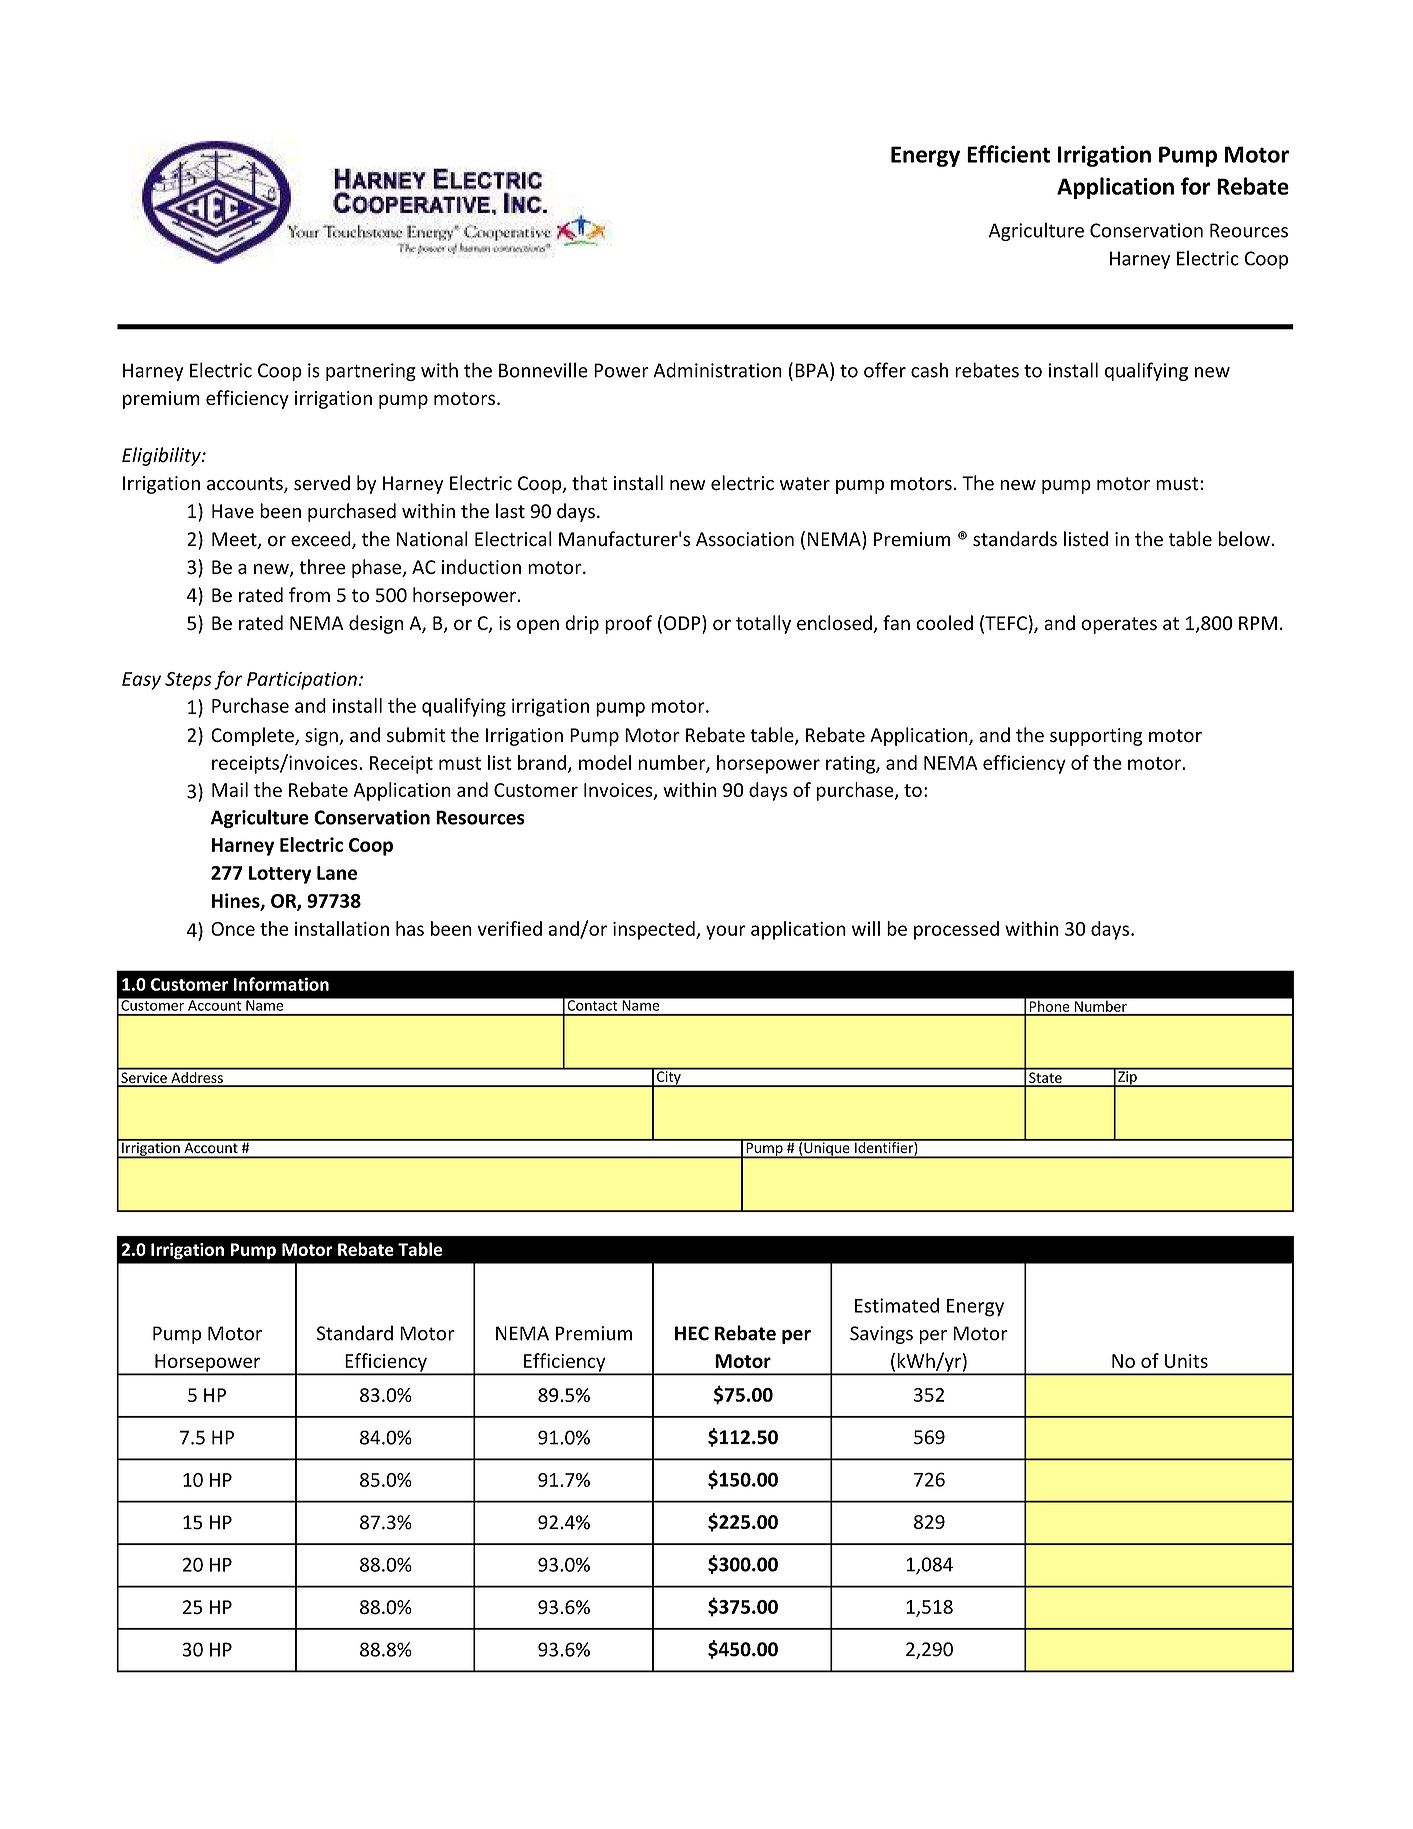 This document has height=1829, width=1413. What do you see at coordinates (1008, 154) in the document?
I see `Efficient` at bounding box center [1008, 154].
